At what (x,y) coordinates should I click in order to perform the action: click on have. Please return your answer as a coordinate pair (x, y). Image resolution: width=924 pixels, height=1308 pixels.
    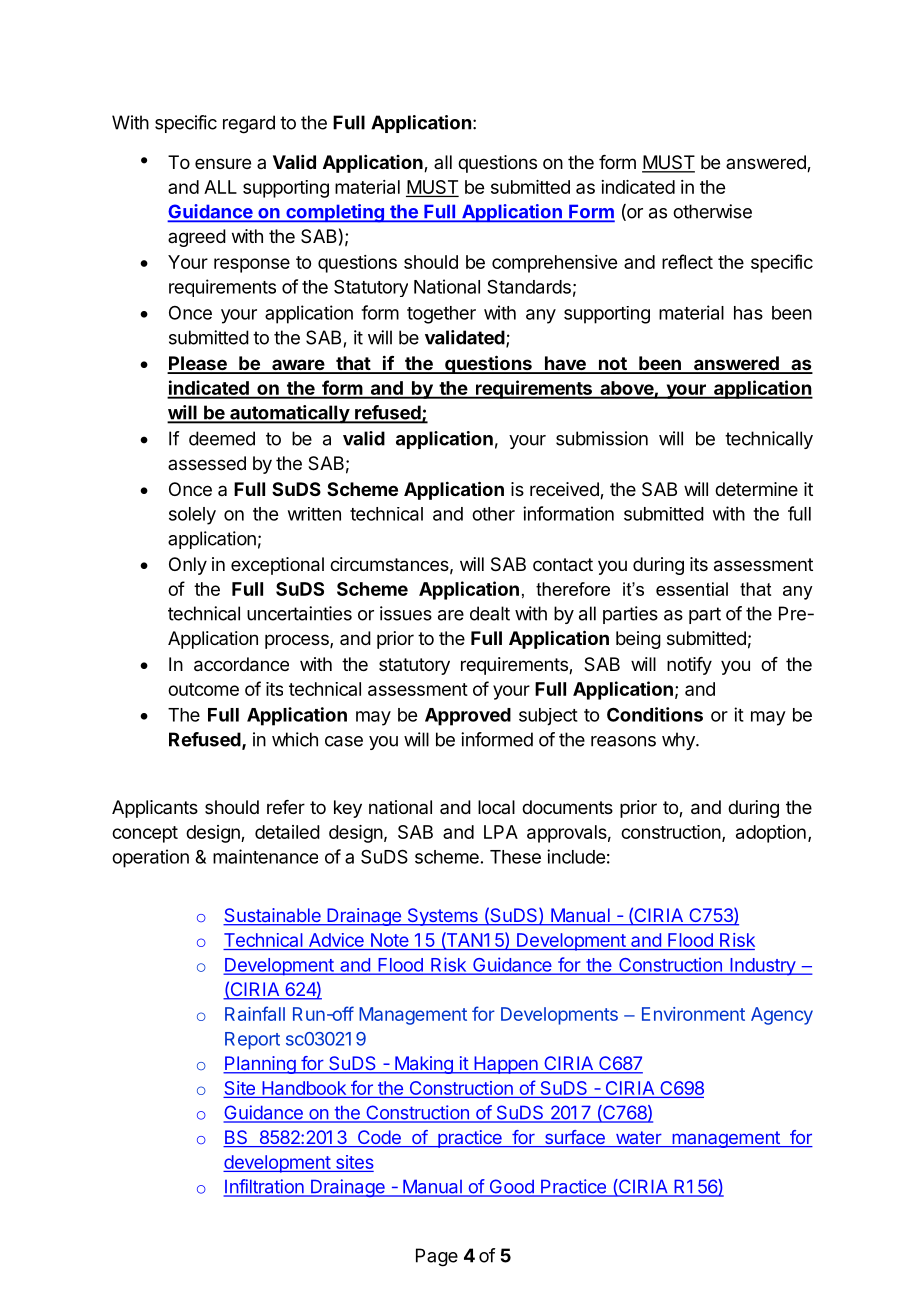
    Looking at the image, I should click on (565, 364).
